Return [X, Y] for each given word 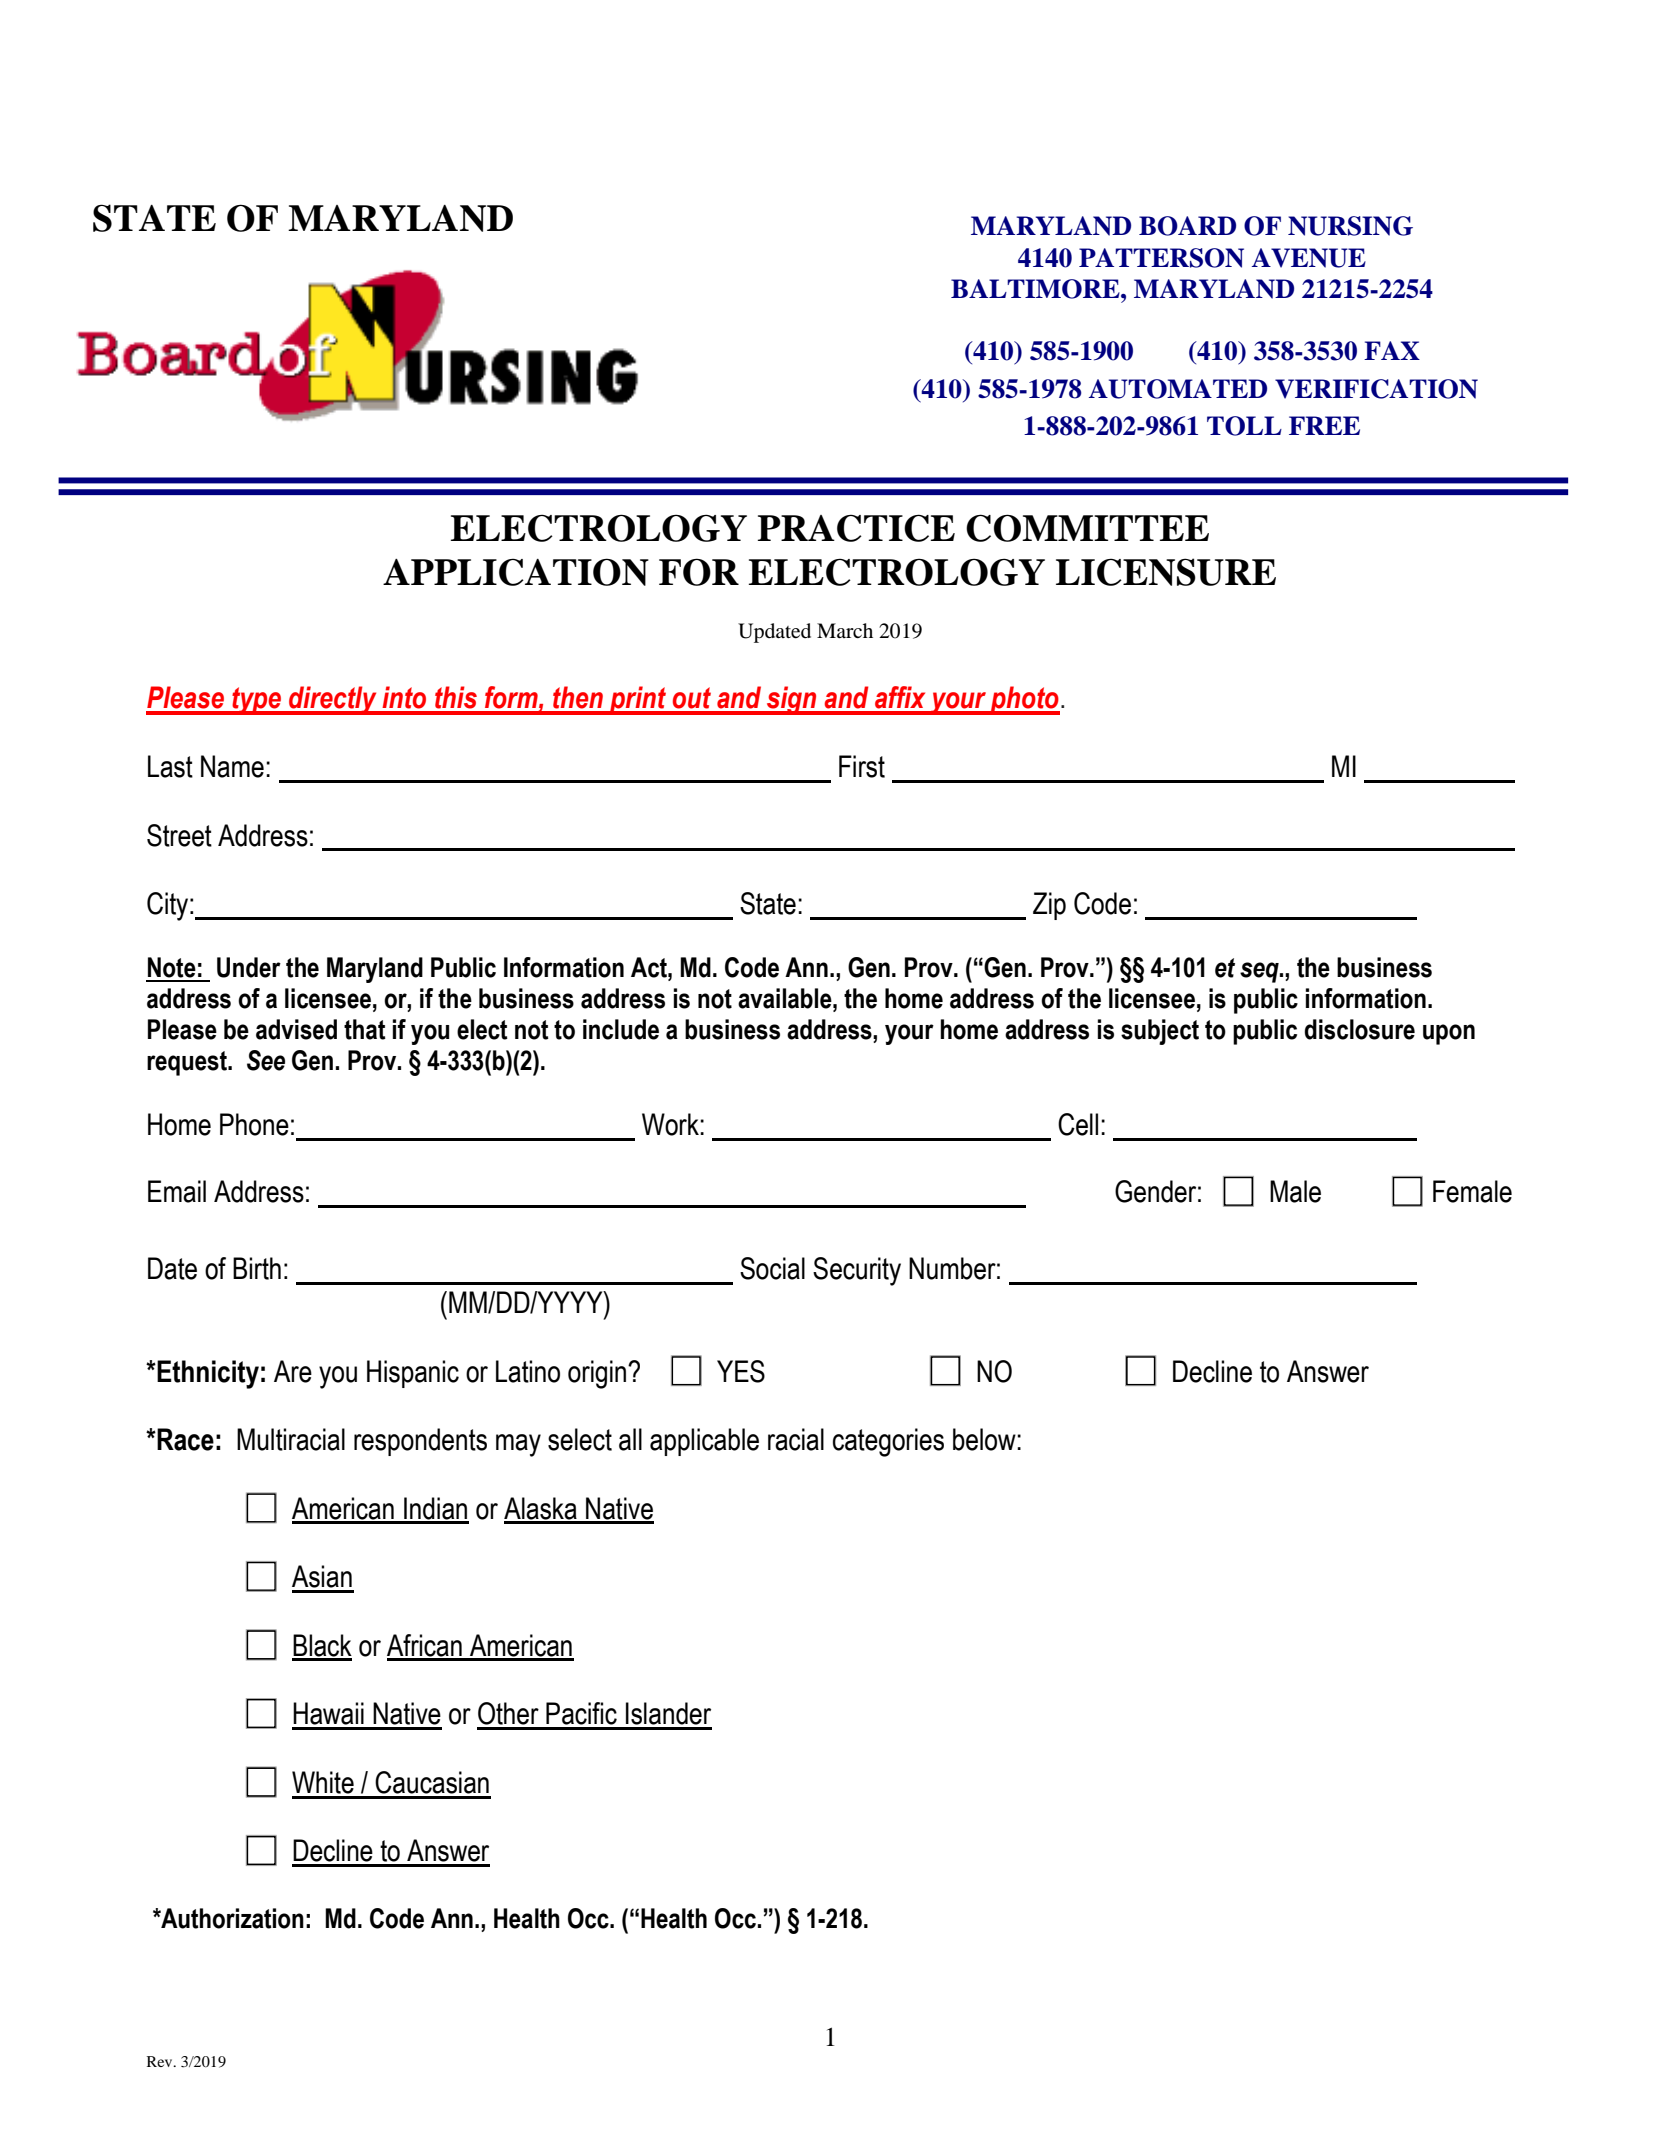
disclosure [1359, 1029]
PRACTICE [856, 528]
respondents [420, 1442]
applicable [704, 1442]
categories [888, 1442]
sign [792, 700]
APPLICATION [516, 572]
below [985, 1439]
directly [333, 700]
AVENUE [1309, 258]
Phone [254, 1124]
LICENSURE [1166, 572]
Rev [161, 2061]
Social [772, 1268]
